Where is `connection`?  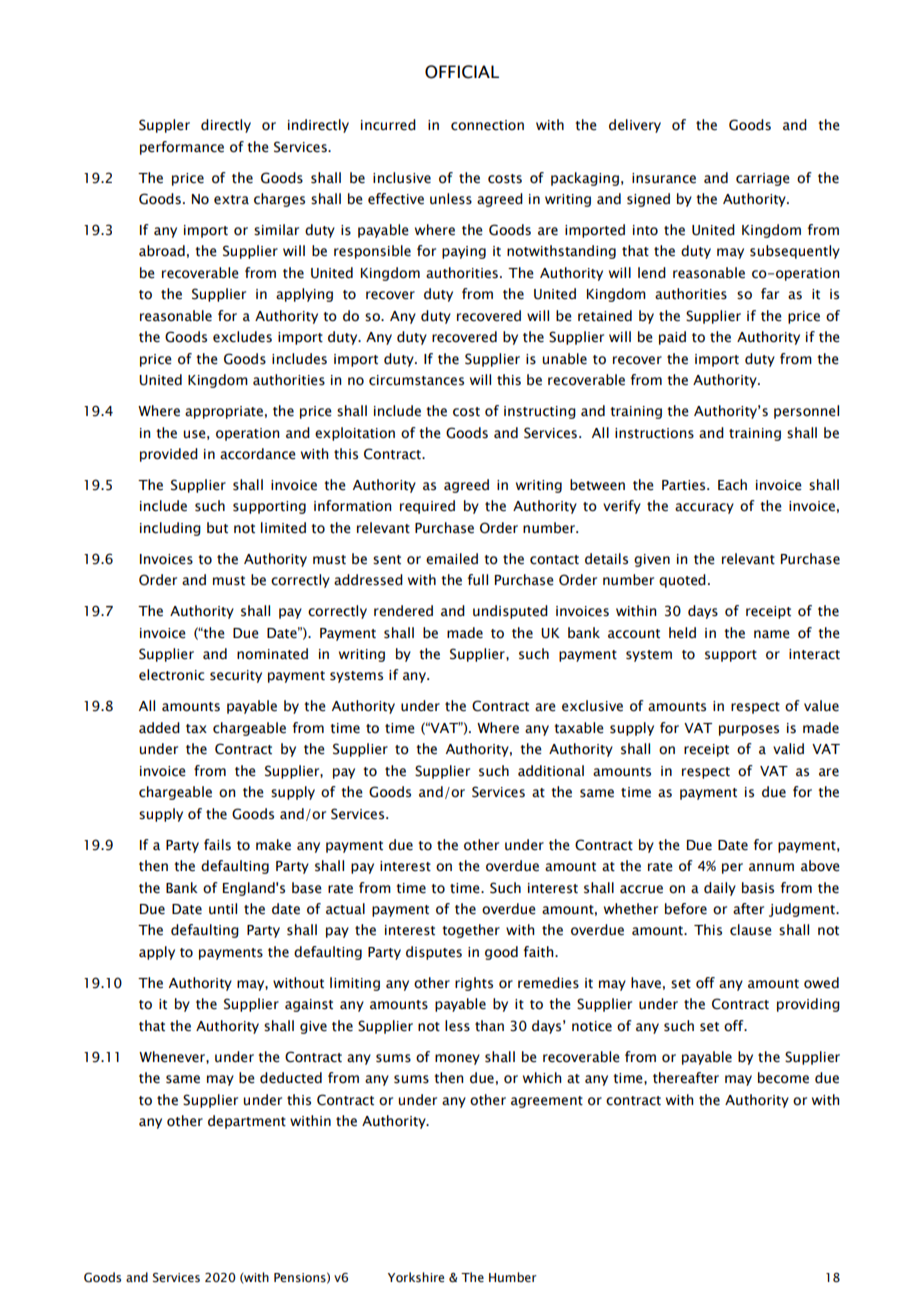
connection is located at coordinates (487, 125).
